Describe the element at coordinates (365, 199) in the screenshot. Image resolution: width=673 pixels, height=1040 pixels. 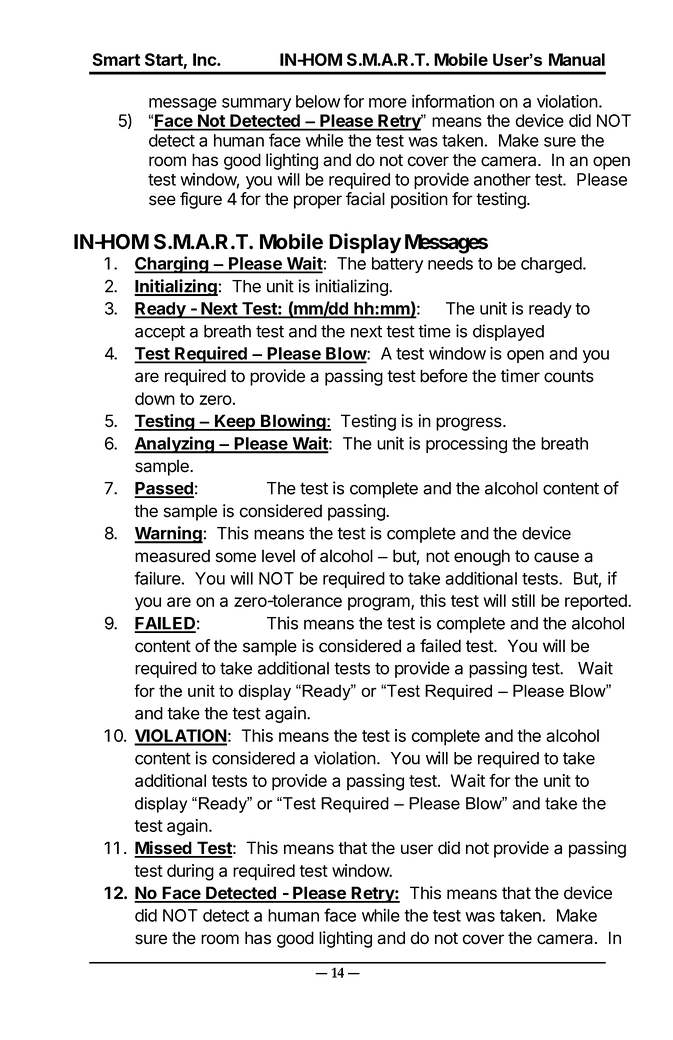
I see `facial` at that location.
